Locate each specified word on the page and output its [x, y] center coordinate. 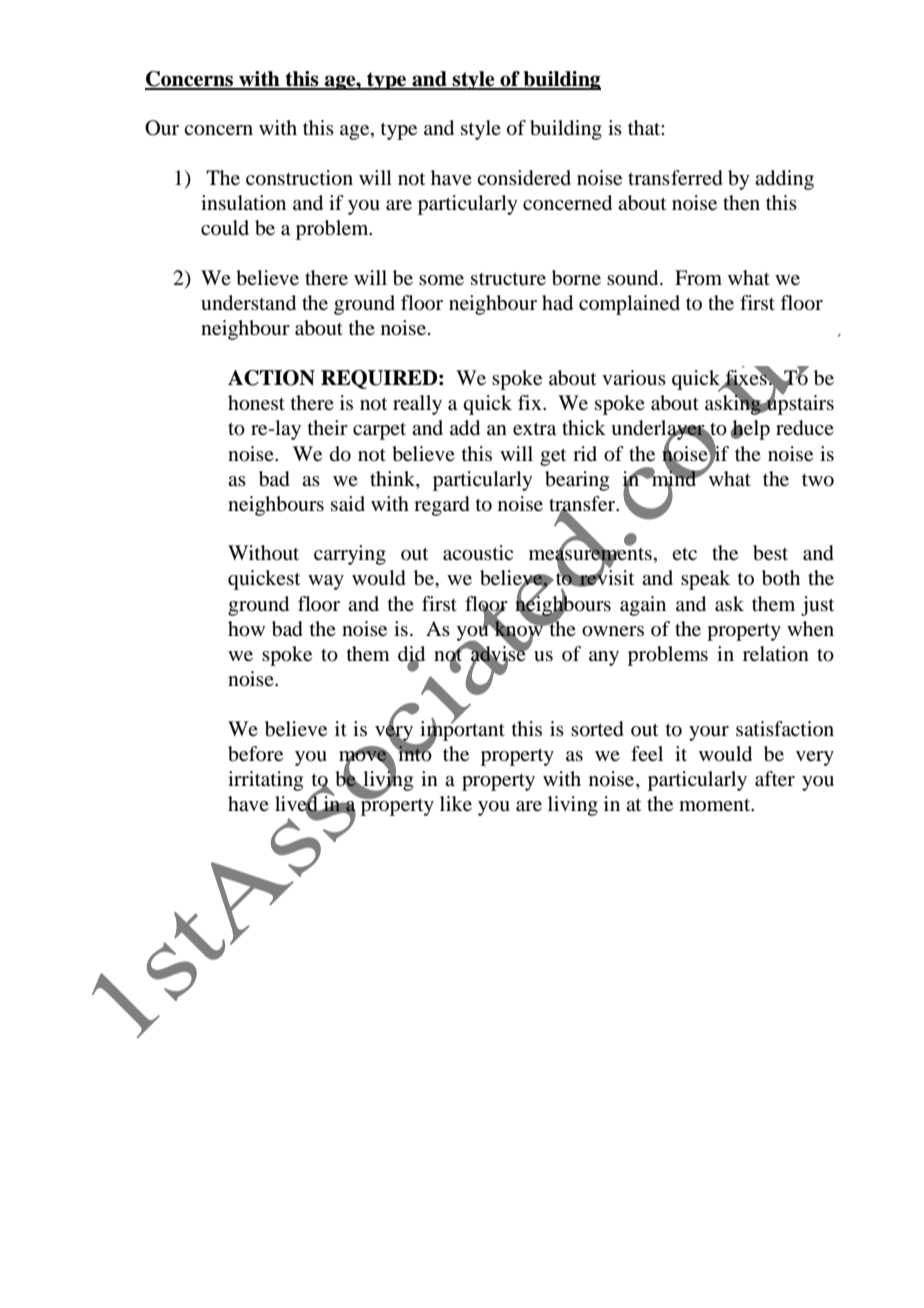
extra [534, 429]
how [246, 629]
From [698, 278]
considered [524, 178]
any [604, 658]
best [770, 553]
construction [299, 178]
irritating [265, 781]
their [328, 427]
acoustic [478, 553]
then [741, 203]
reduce [805, 428]
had [557, 303]
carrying [350, 555]
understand [248, 303]
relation [776, 654]
